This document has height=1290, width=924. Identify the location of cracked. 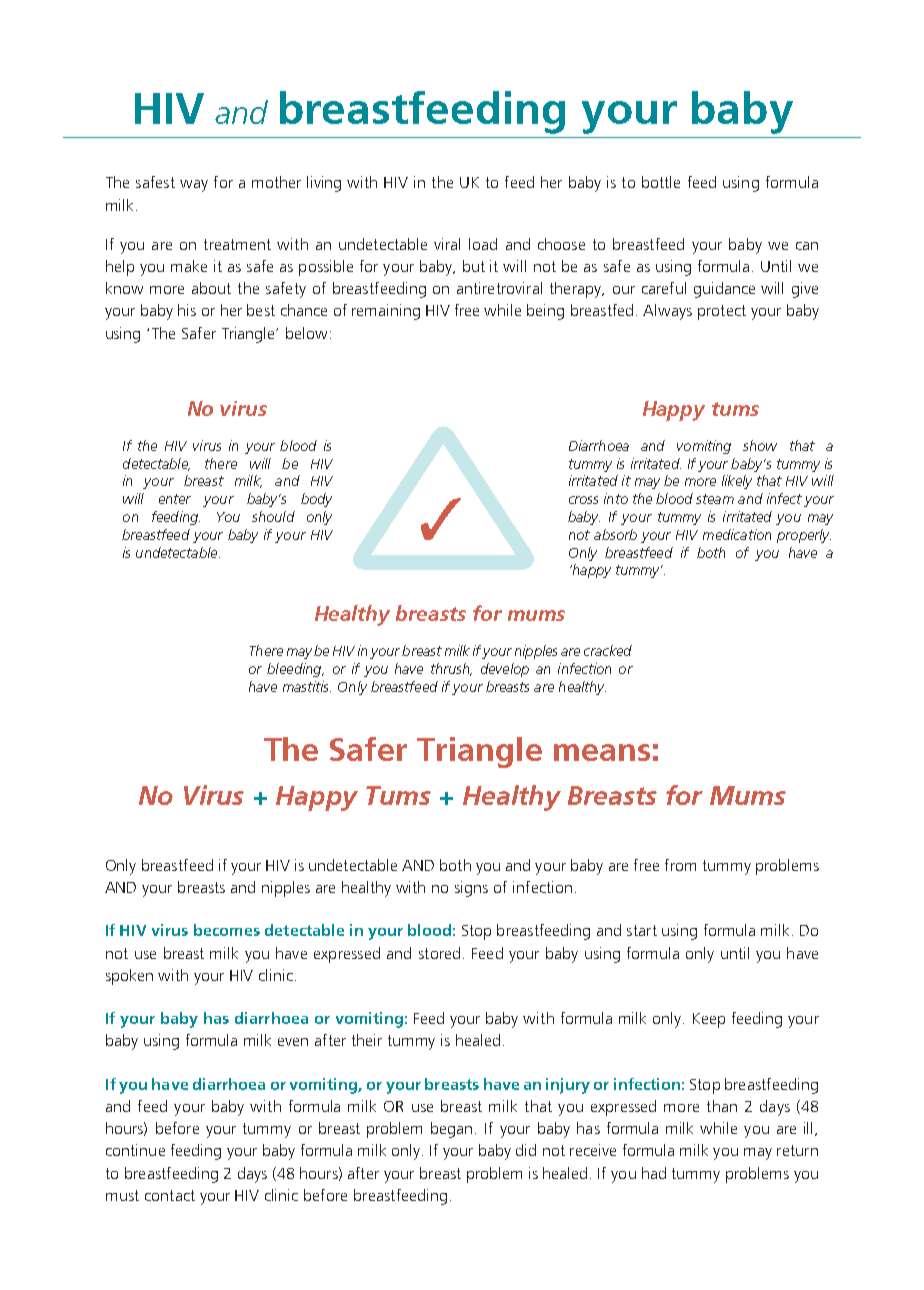
(608, 650).
